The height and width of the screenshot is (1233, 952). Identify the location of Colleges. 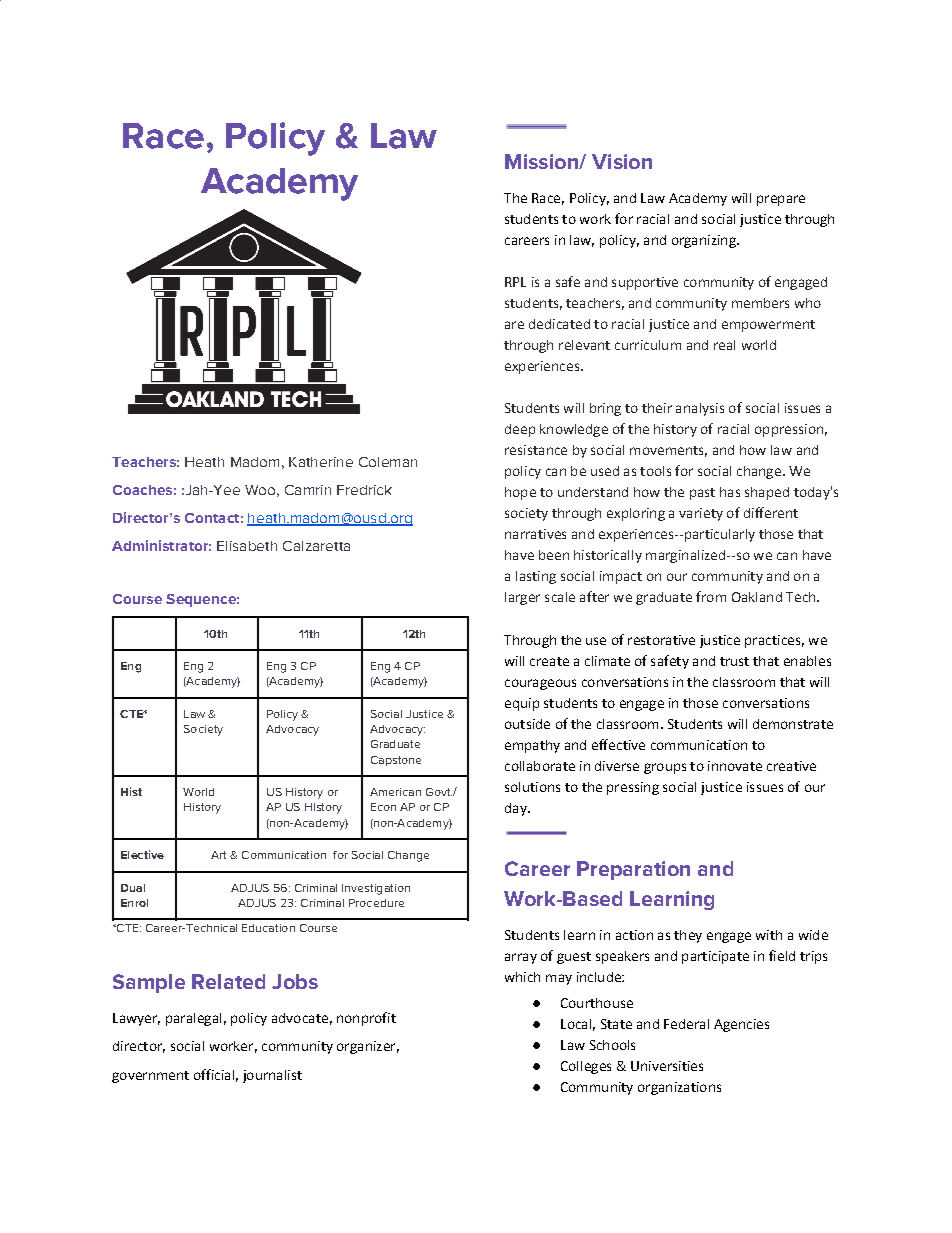
(586, 1067).
